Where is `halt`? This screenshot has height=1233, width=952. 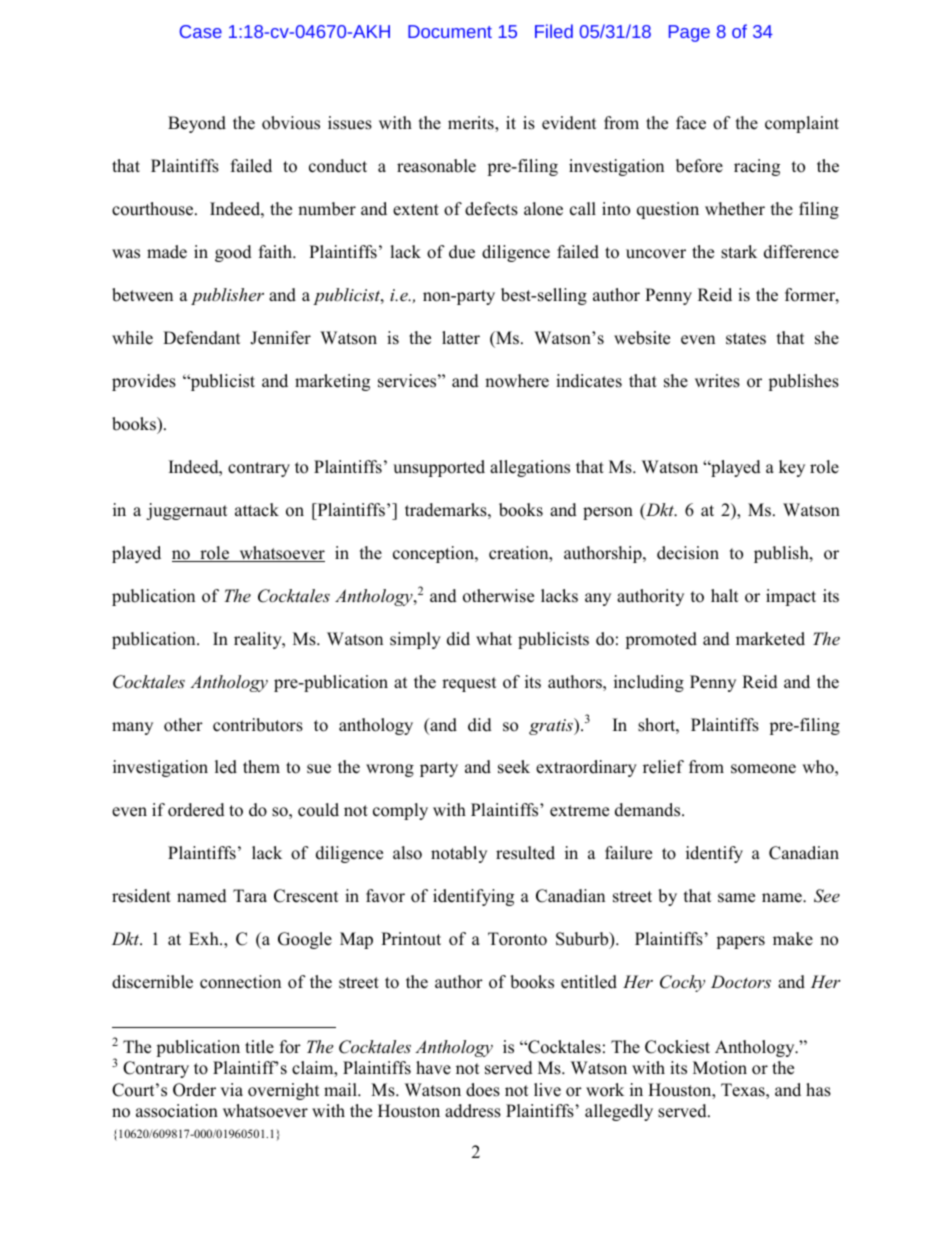 halt is located at coordinates (724, 595).
